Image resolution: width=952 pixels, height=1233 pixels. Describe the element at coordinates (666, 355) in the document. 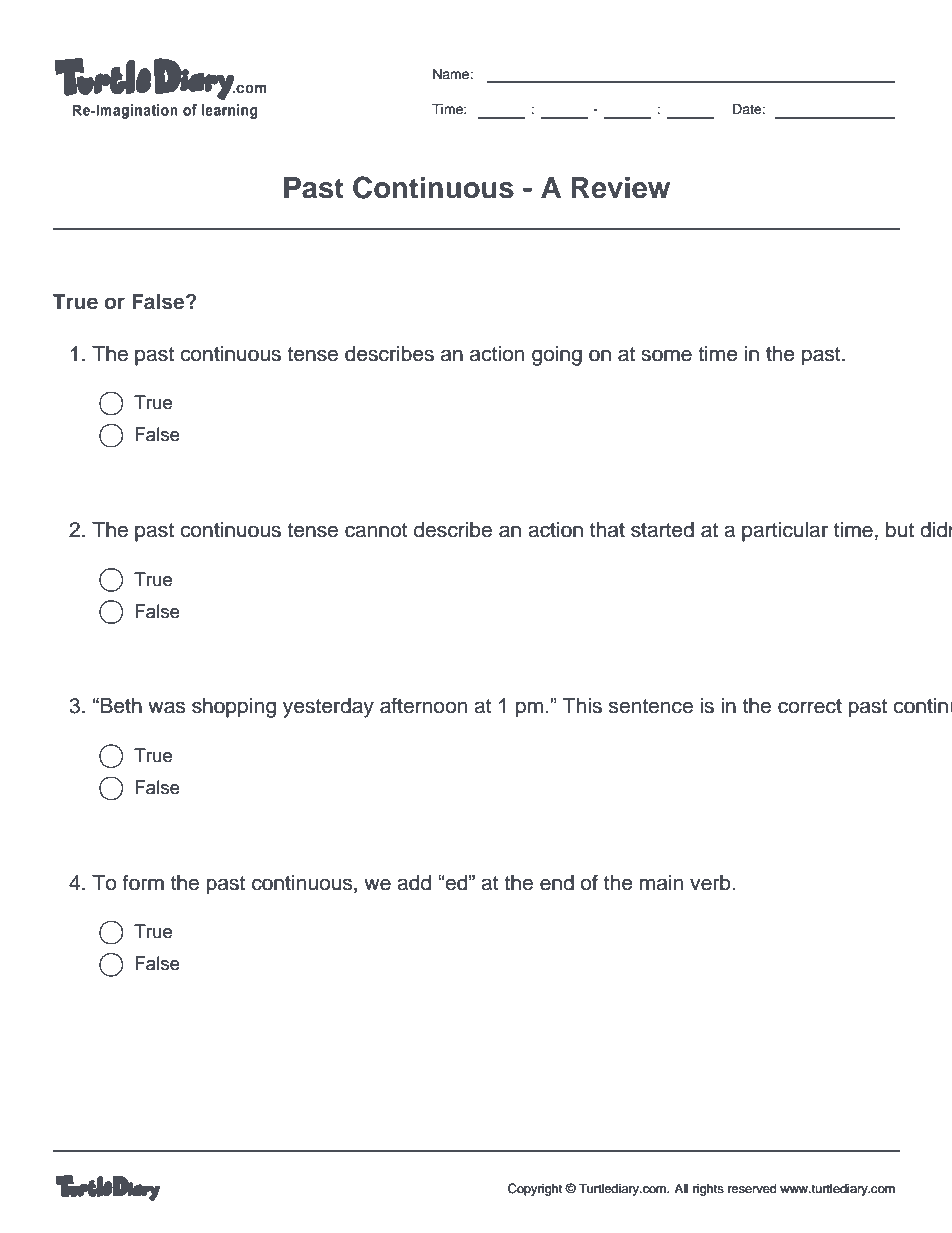

I see `some` at that location.
